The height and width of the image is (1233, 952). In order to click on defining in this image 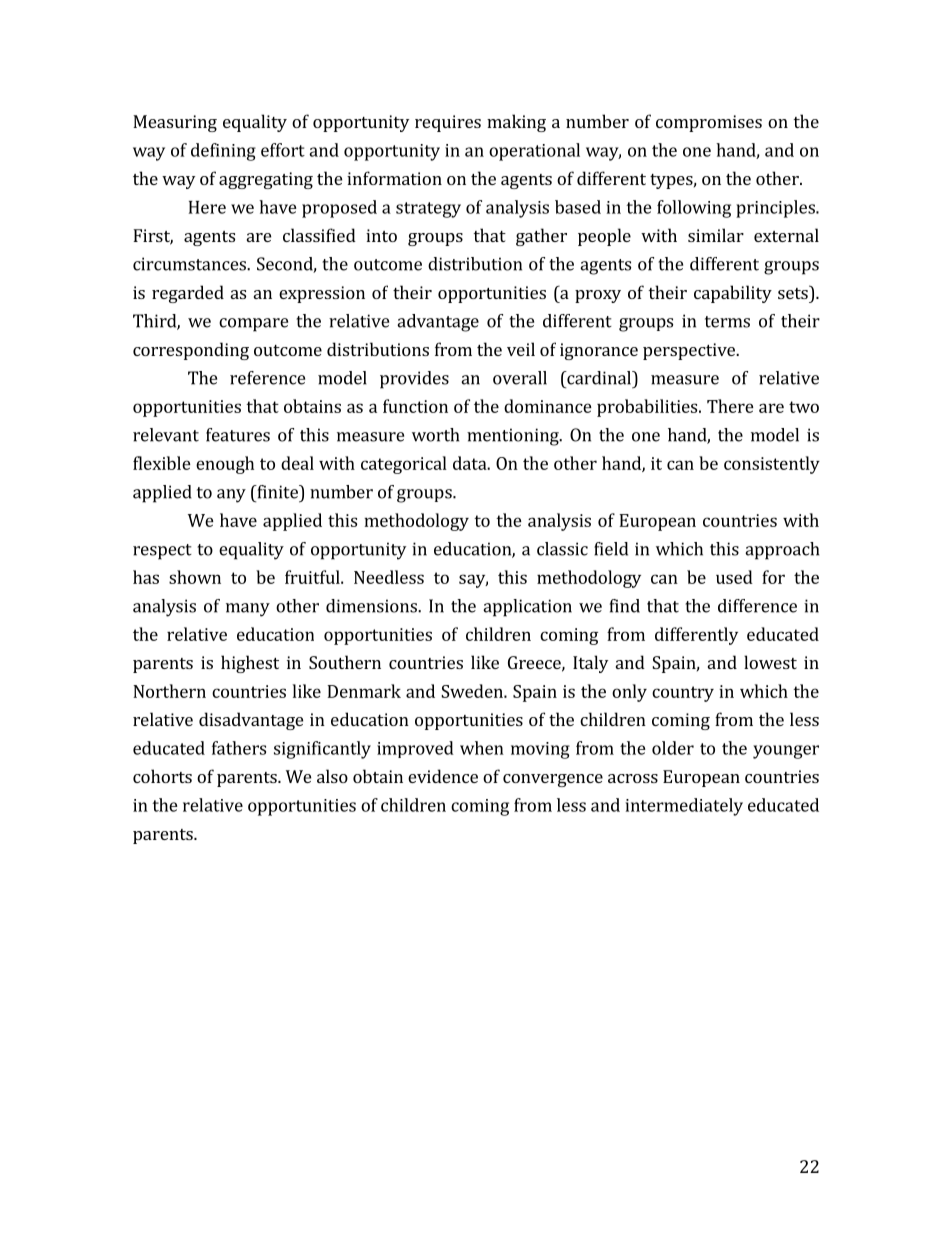, I will do `click(223, 152)`.
